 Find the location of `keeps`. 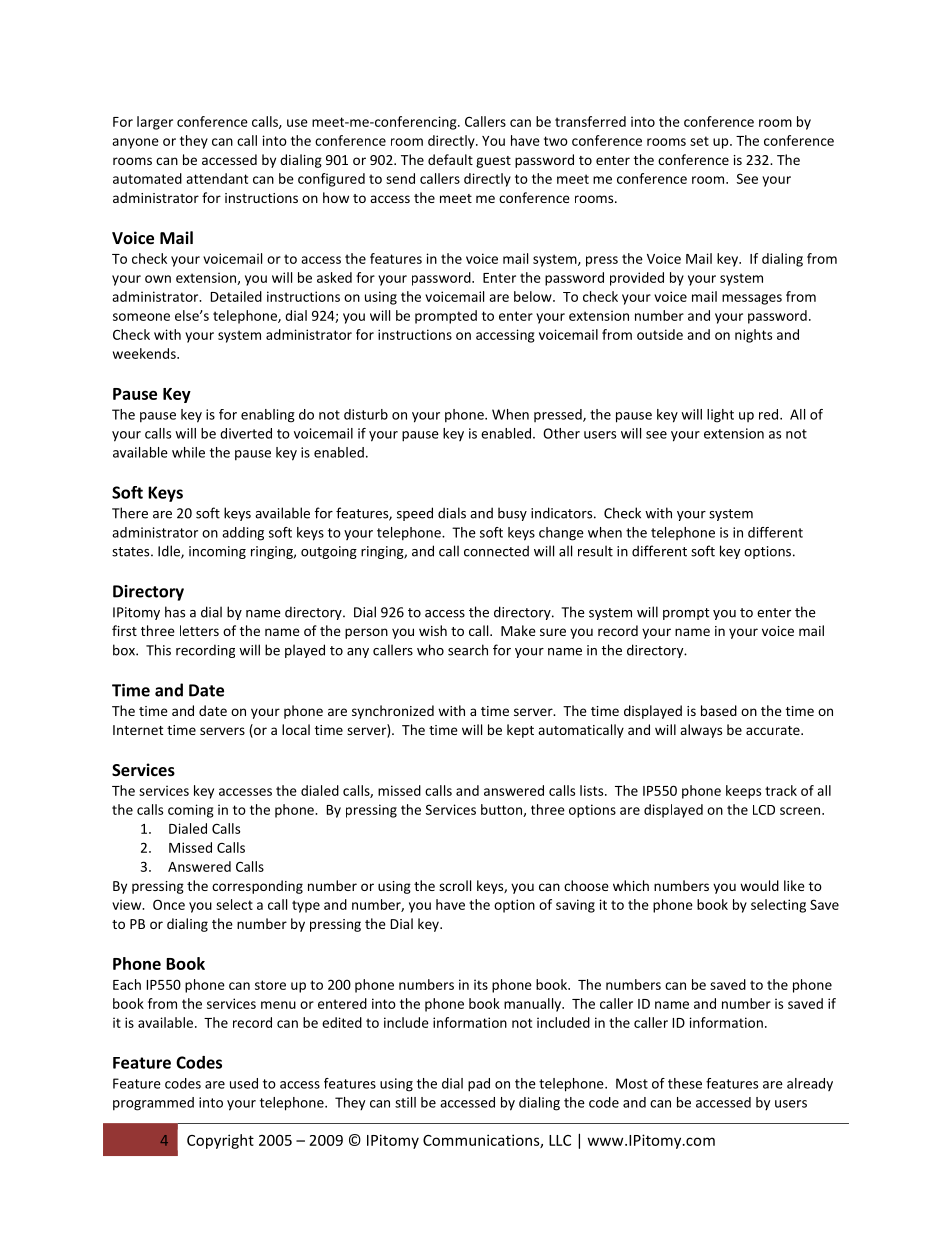

keeps is located at coordinates (743, 792).
